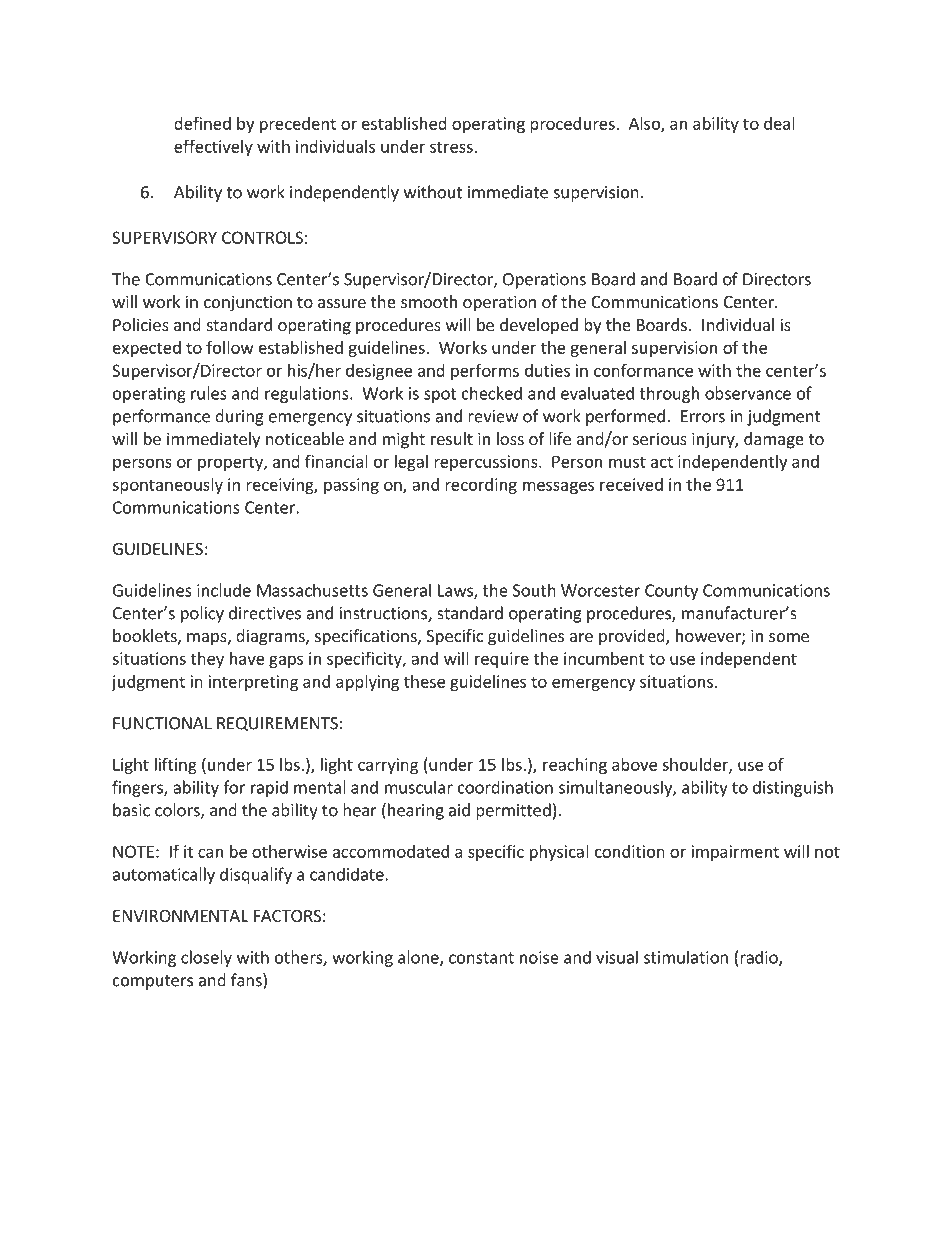 This image has width=952, height=1233. Describe the element at coordinates (485, 372) in the image. I see `performs` at that location.
